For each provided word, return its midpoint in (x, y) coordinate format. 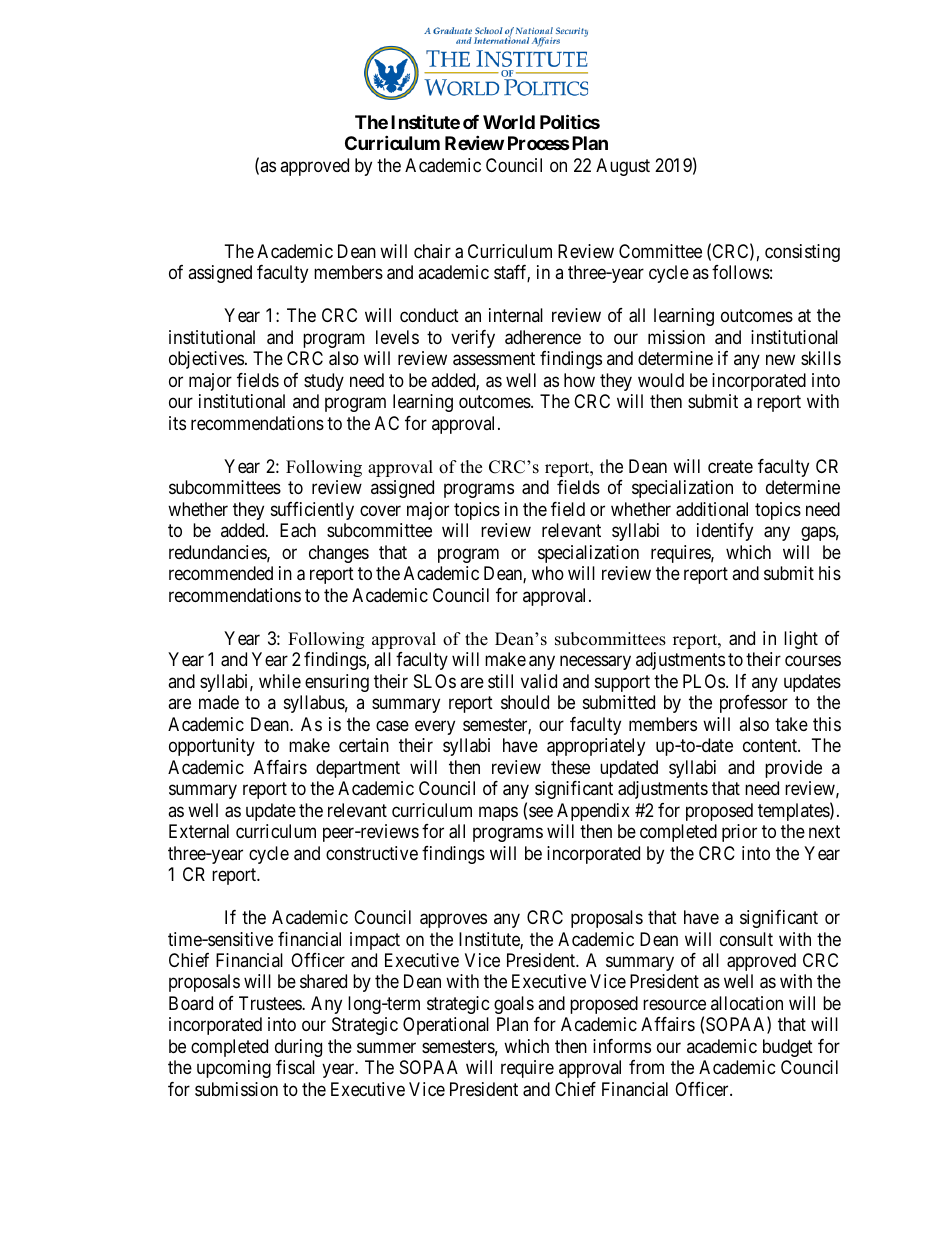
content (771, 745)
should (525, 702)
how (579, 380)
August (623, 167)
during (298, 1048)
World (509, 122)
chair (432, 251)
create (730, 466)
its (177, 423)
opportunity (212, 747)
